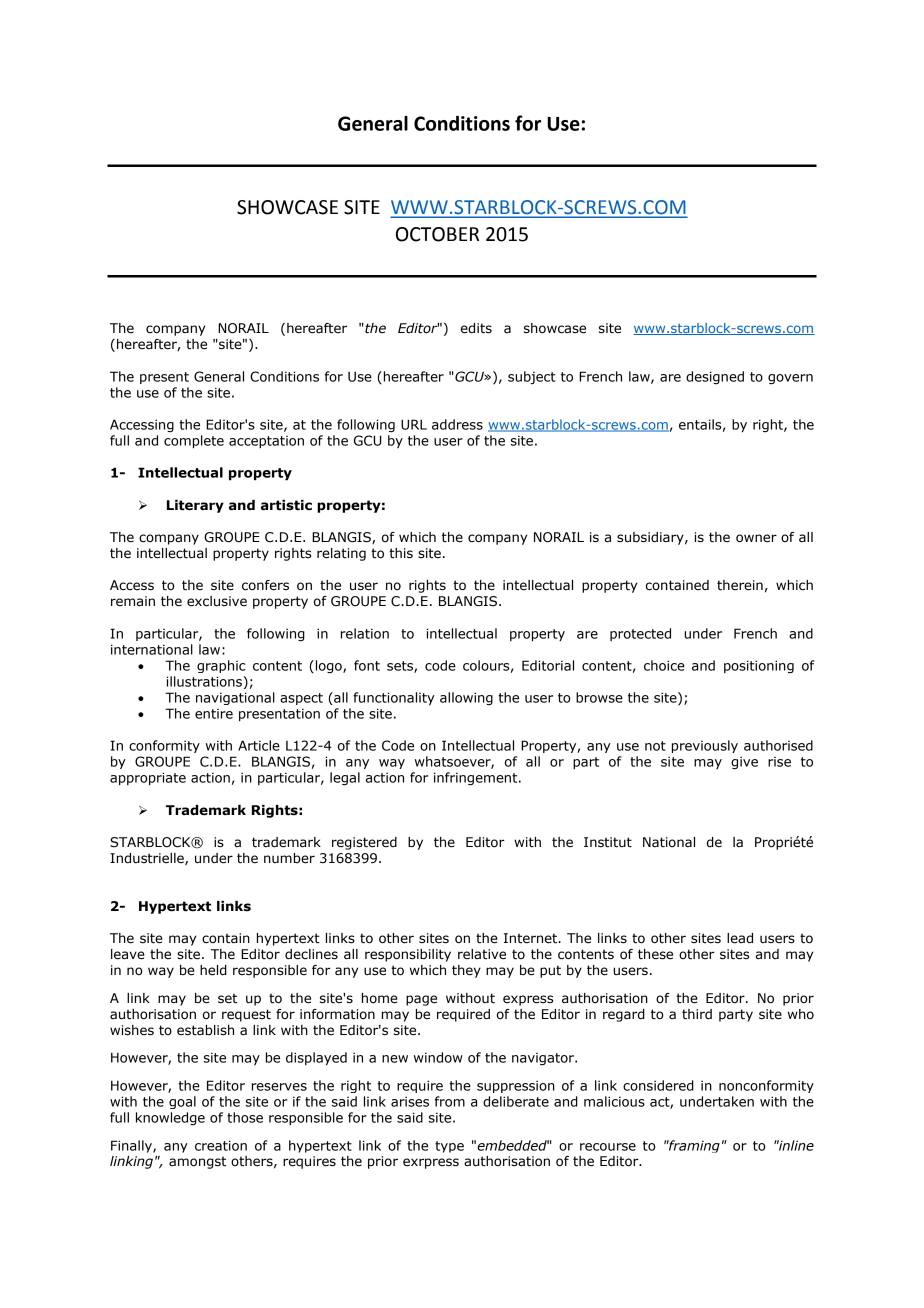 The height and width of the screenshot is (1308, 924). I want to click on Institut, so click(608, 842).
